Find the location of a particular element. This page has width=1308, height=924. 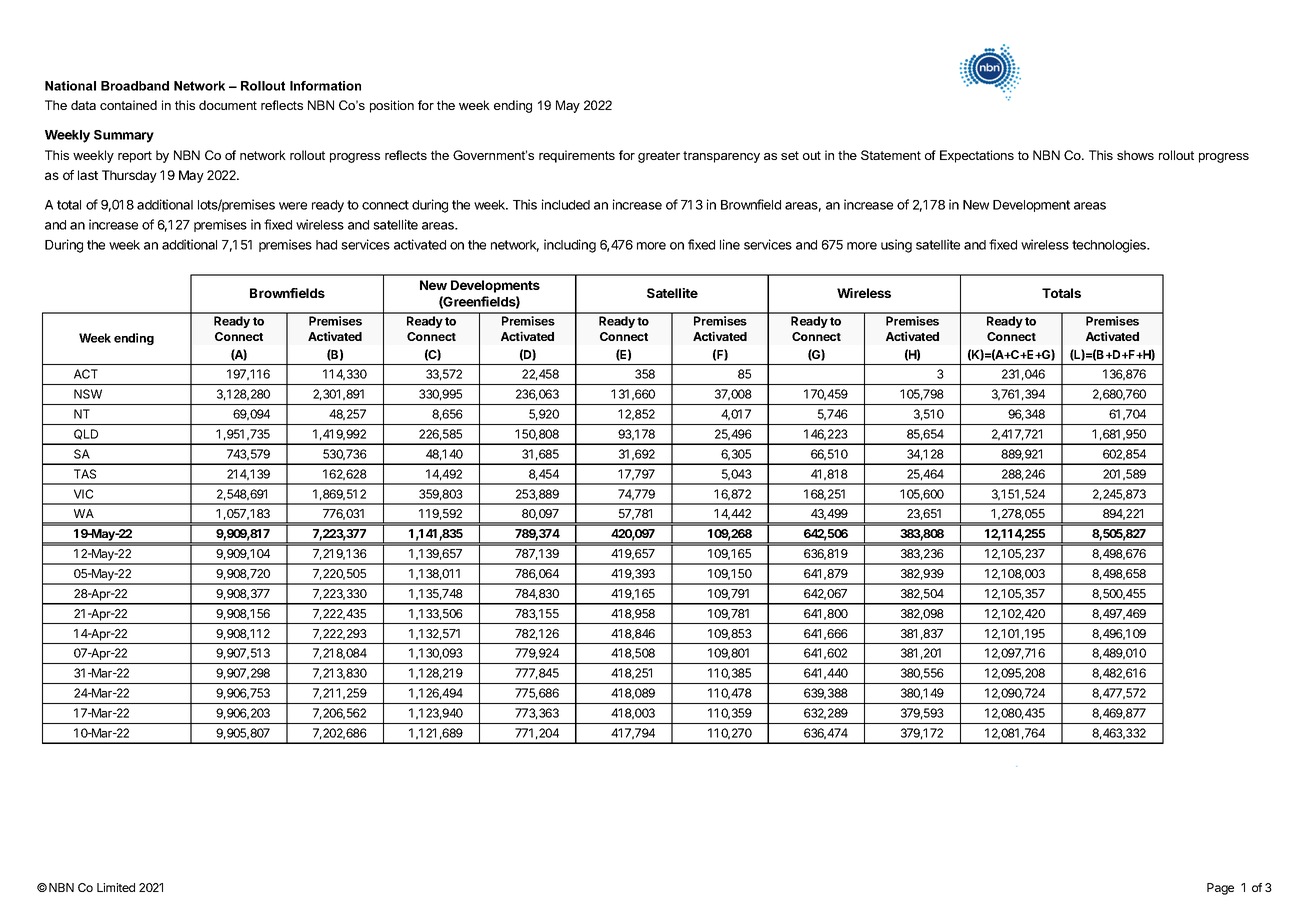

Limited is located at coordinates (116, 887).
